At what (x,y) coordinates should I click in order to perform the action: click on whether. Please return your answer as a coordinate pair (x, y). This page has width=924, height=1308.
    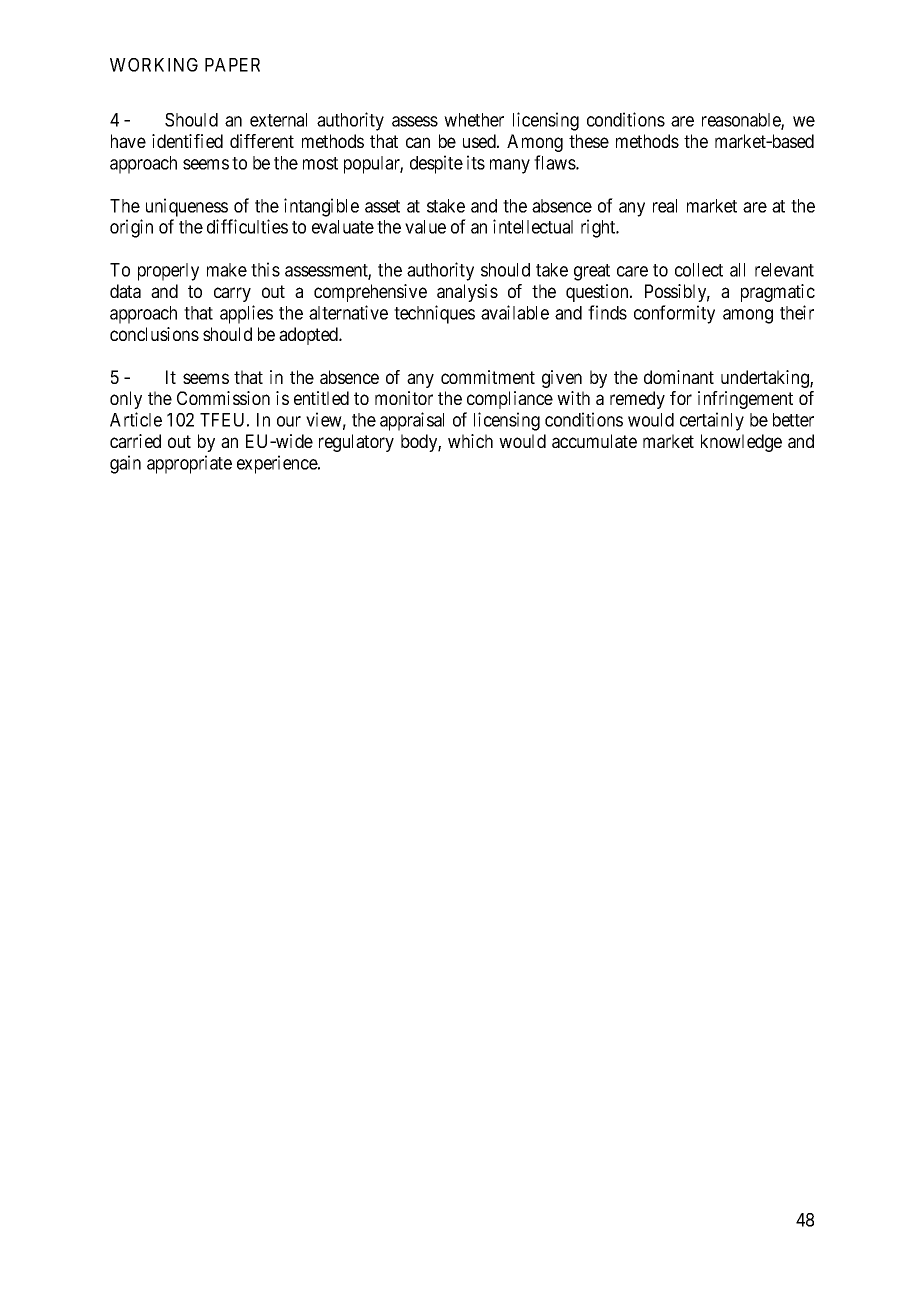
    Looking at the image, I should click on (474, 120).
